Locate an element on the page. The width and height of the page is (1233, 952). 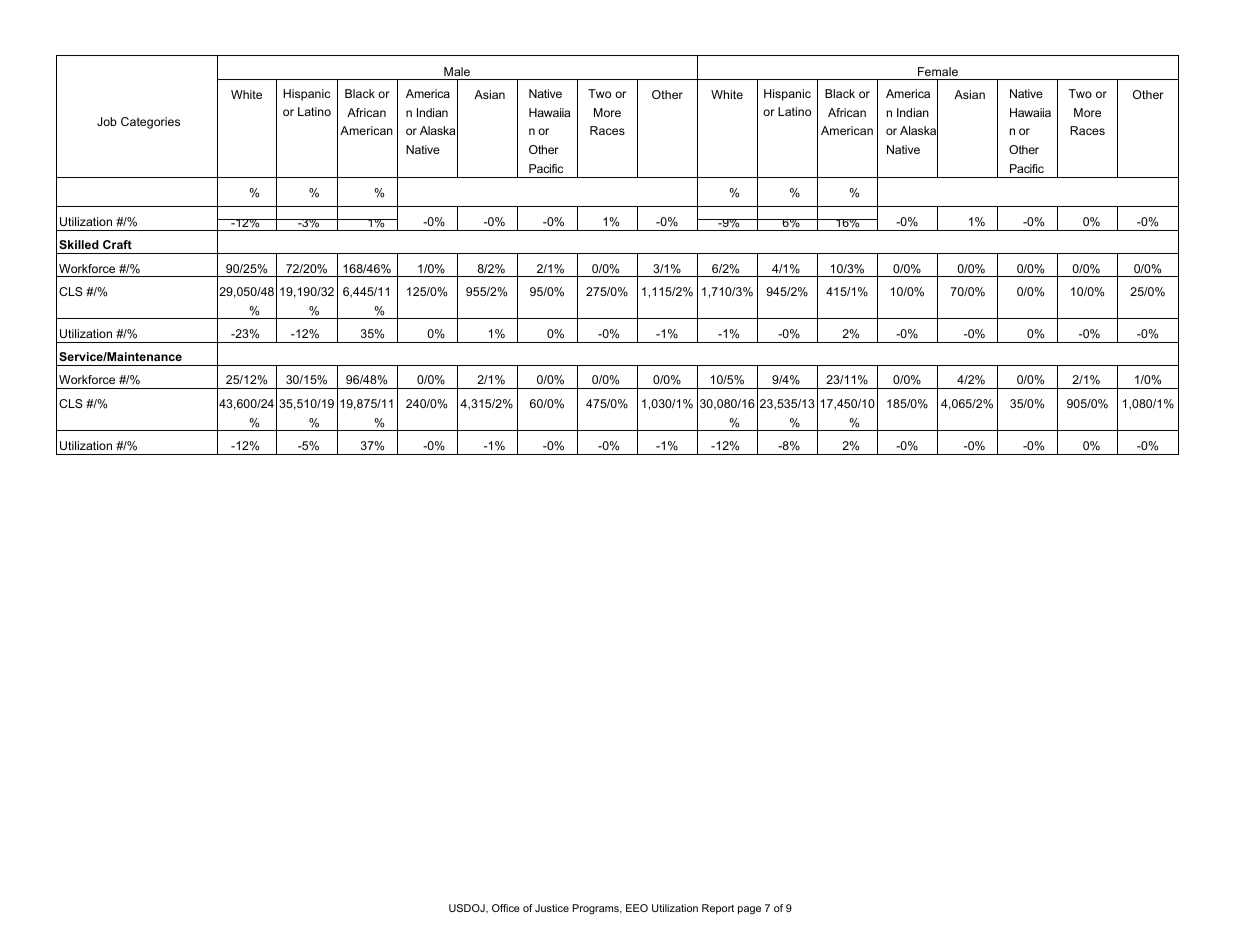
Office is located at coordinates (506, 908).
